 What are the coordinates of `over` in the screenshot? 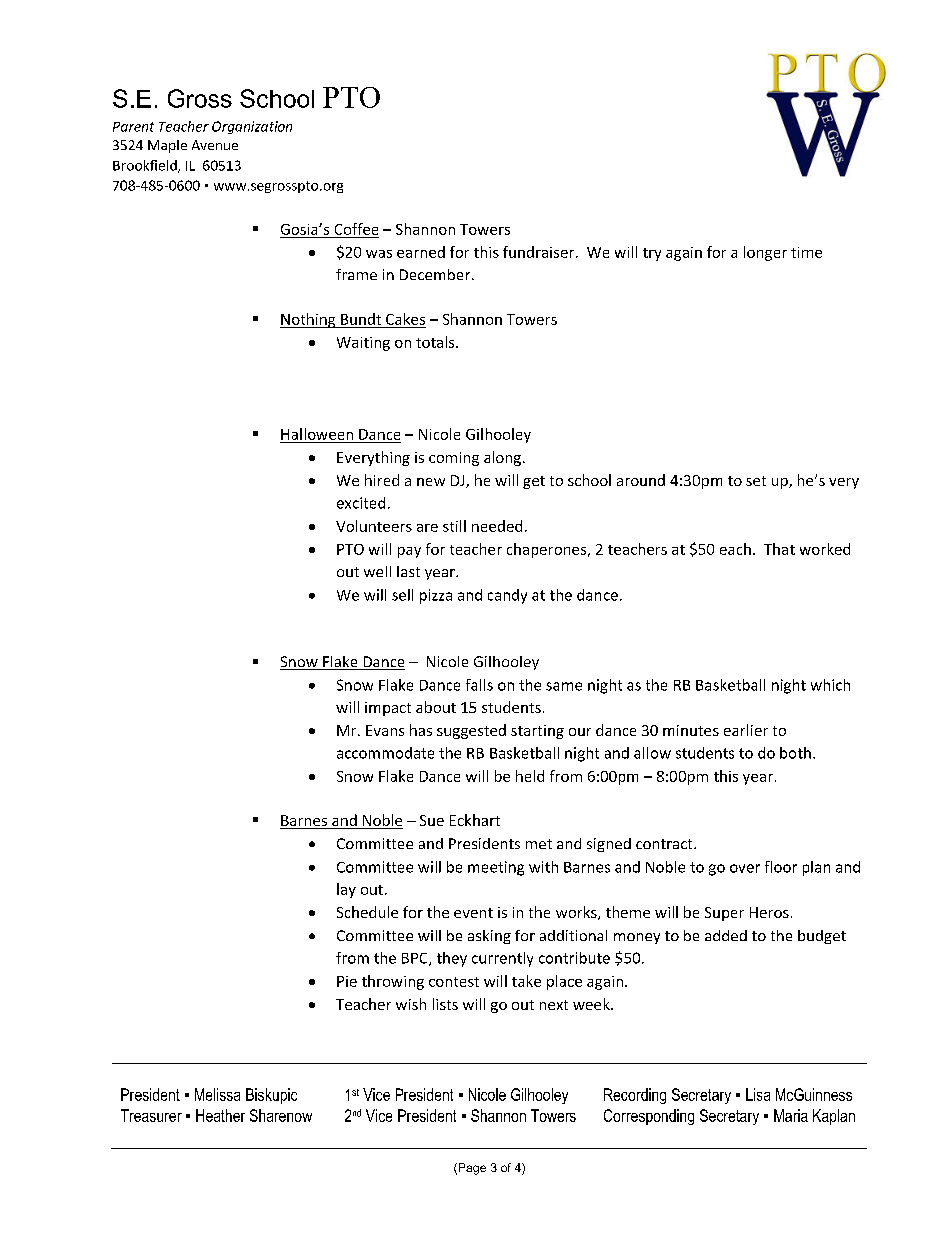 It's located at (745, 868).
